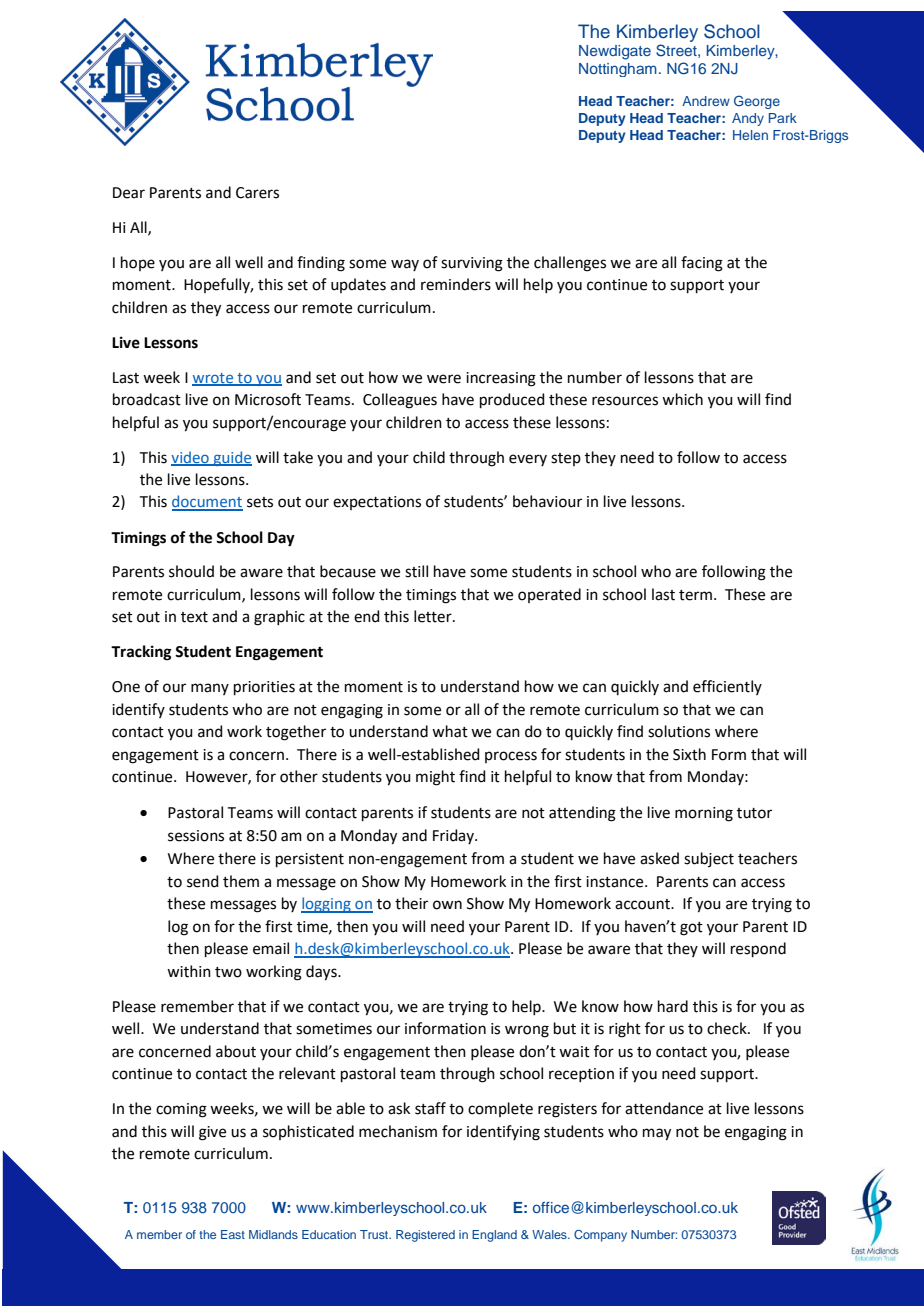  I want to click on every, so click(528, 460).
